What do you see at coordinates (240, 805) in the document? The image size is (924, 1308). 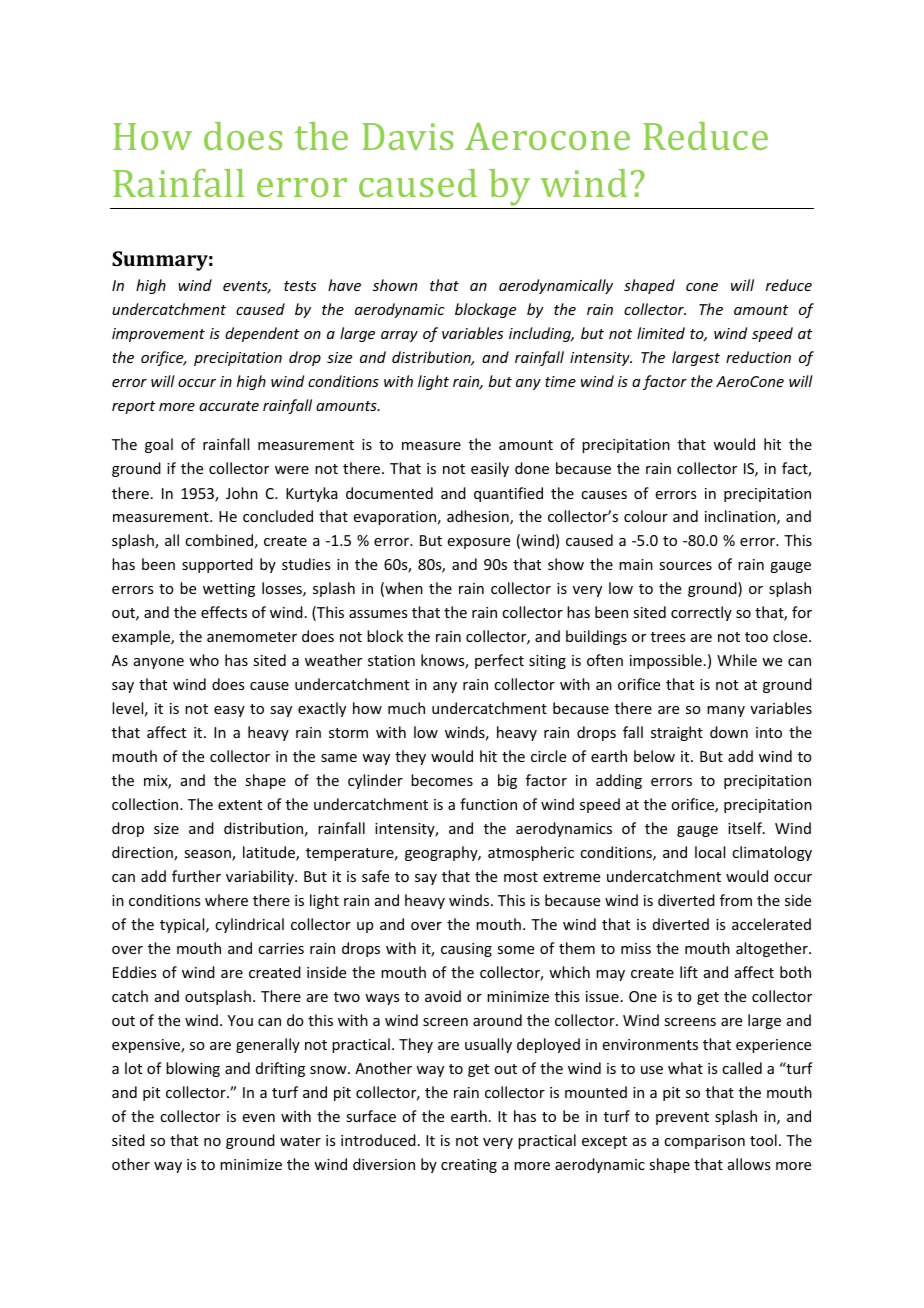 I see `extent` at bounding box center [240, 805].
